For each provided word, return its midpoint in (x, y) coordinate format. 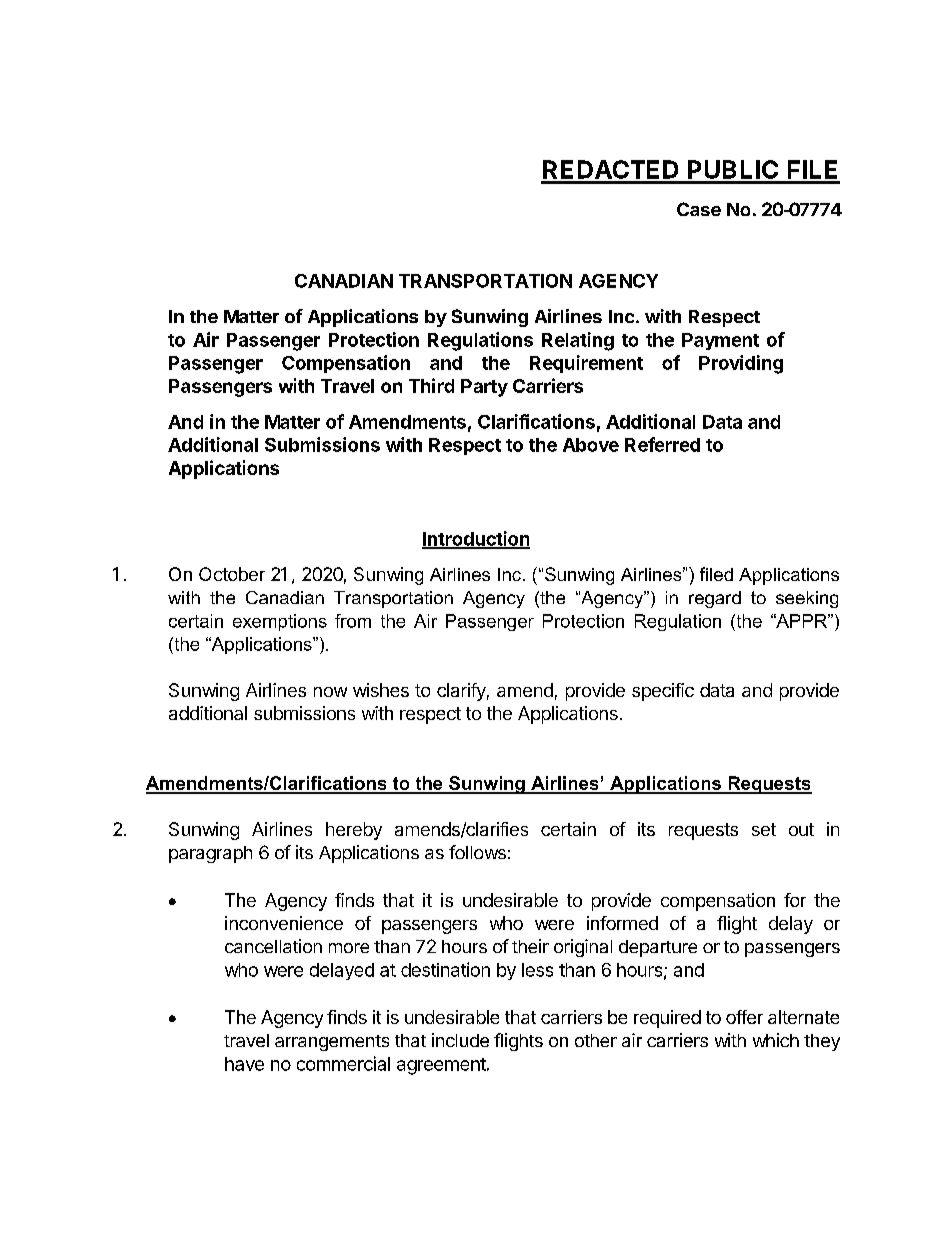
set (764, 829)
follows (477, 852)
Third (431, 385)
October (232, 574)
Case (699, 209)
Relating (578, 341)
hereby (354, 831)
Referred (662, 444)
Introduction (476, 539)
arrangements (332, 1043)
